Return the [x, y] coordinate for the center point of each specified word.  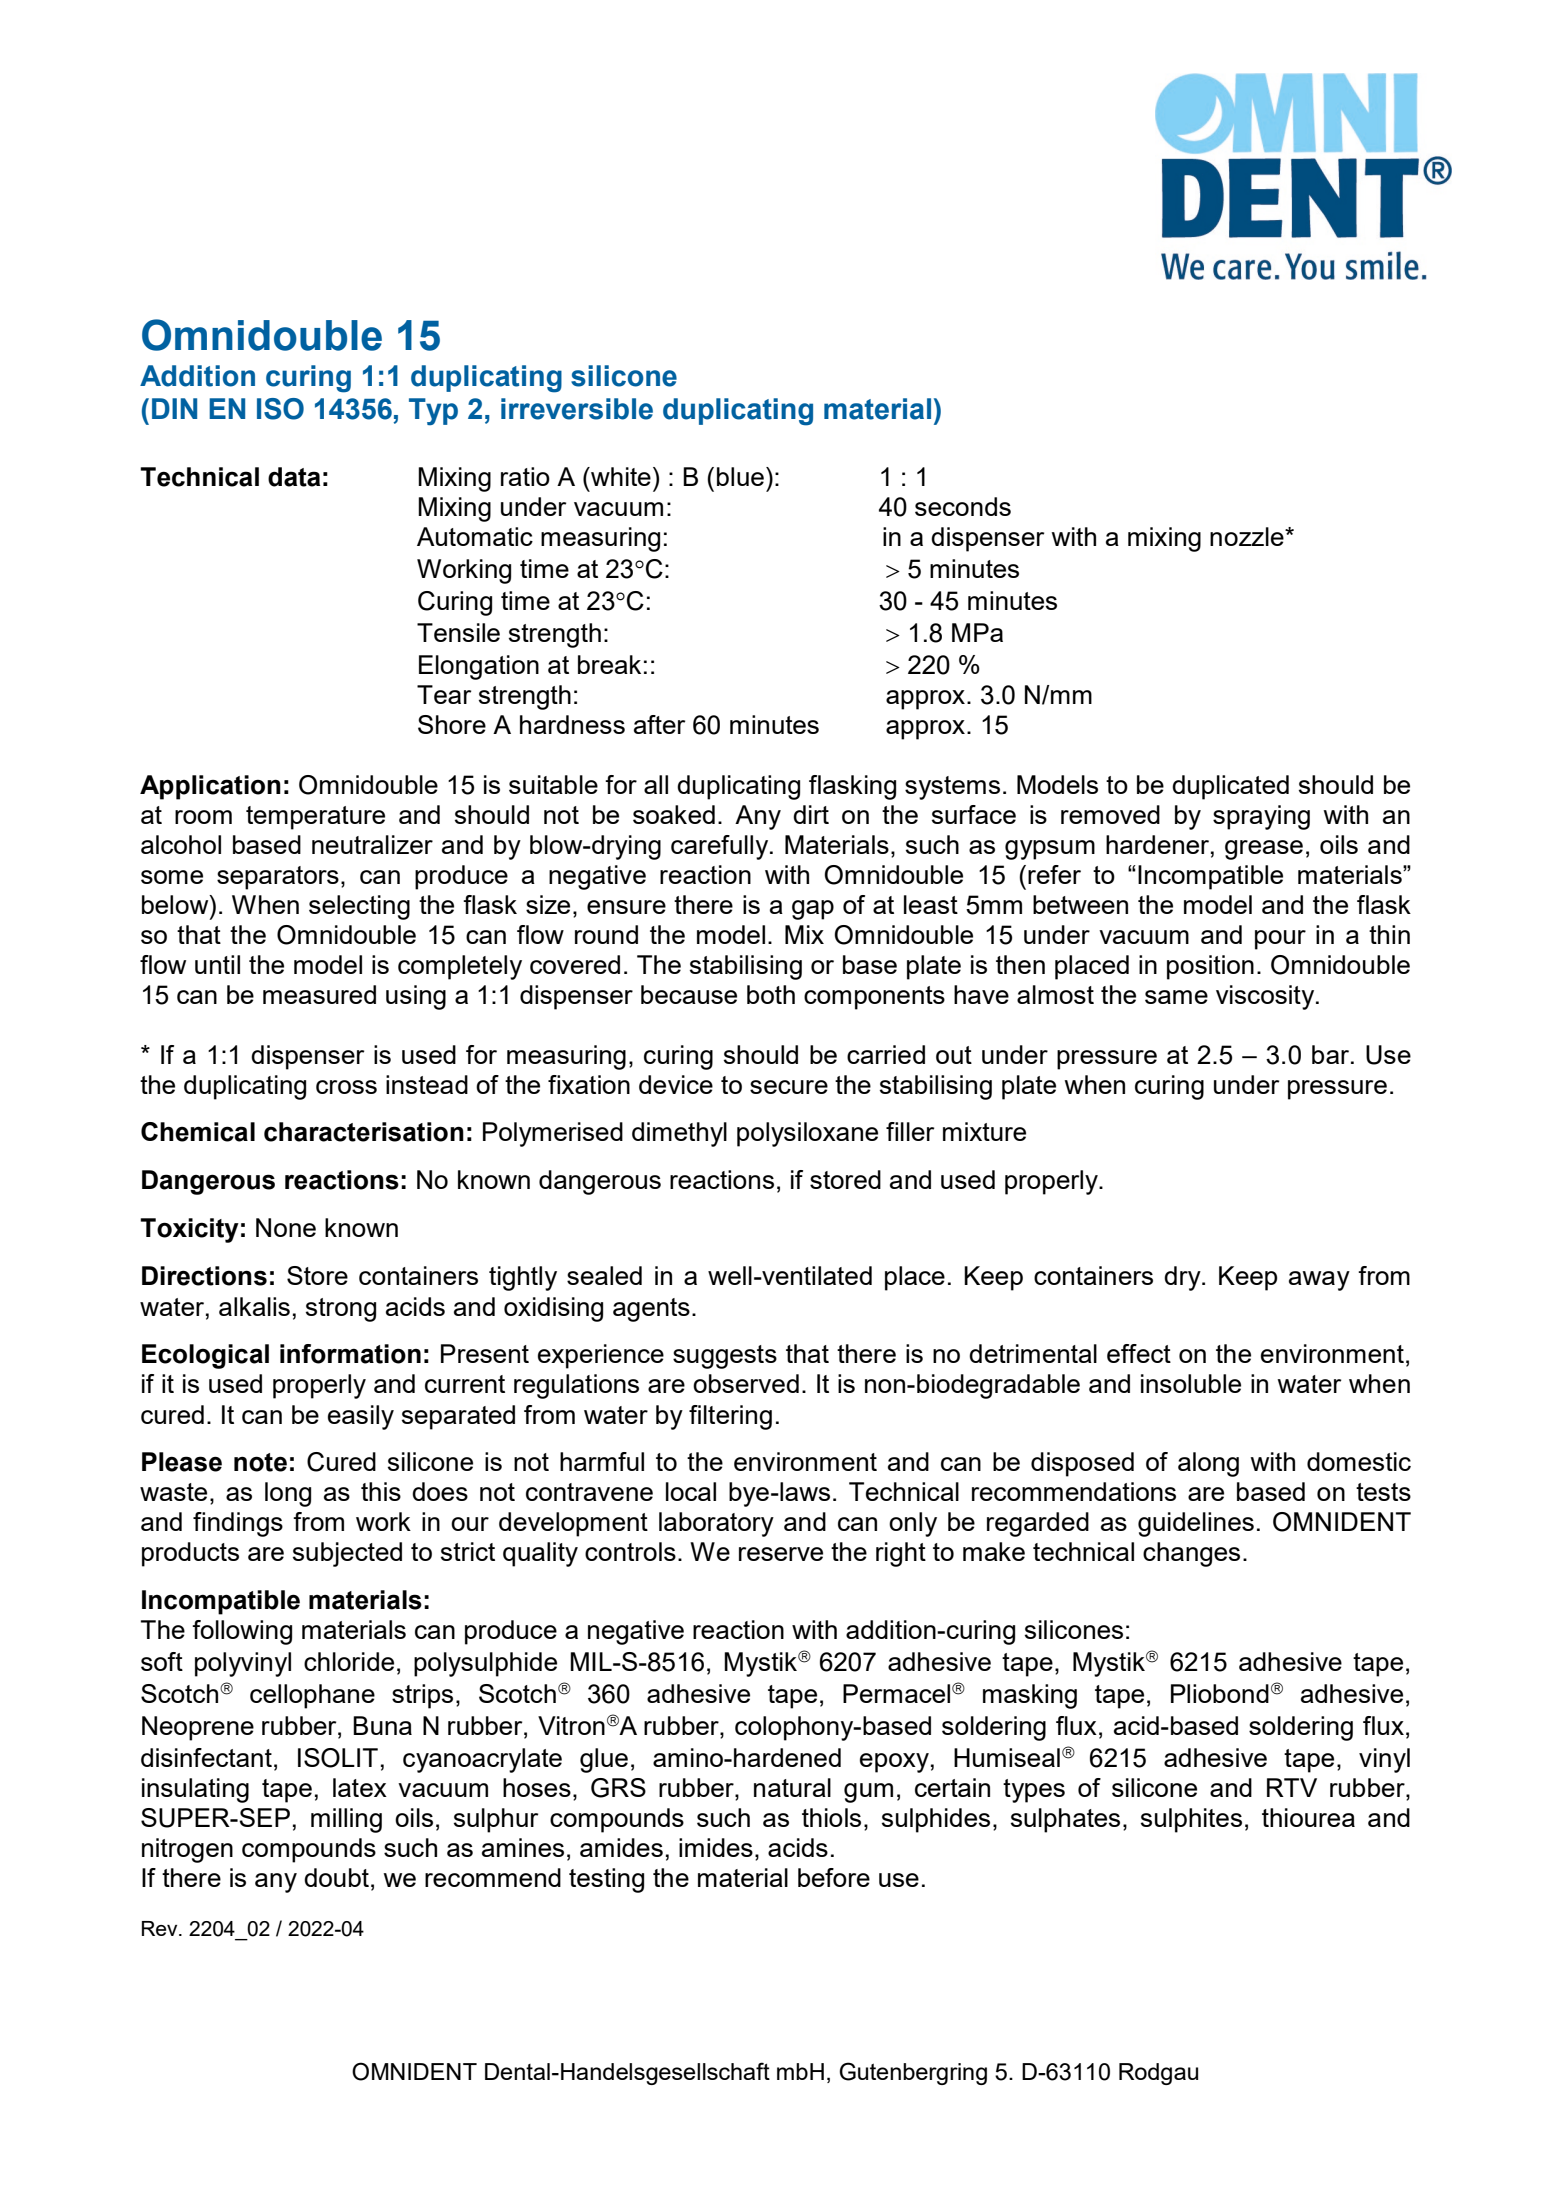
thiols [831, 1817]
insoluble [1191, 1383]
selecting [359, 907]
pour [1280, 940]
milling [346, 1820]
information [350, 1354]
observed [746, 1383]
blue [740, 476]
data [294, 477]
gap [813, 910]
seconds [963, 506]
